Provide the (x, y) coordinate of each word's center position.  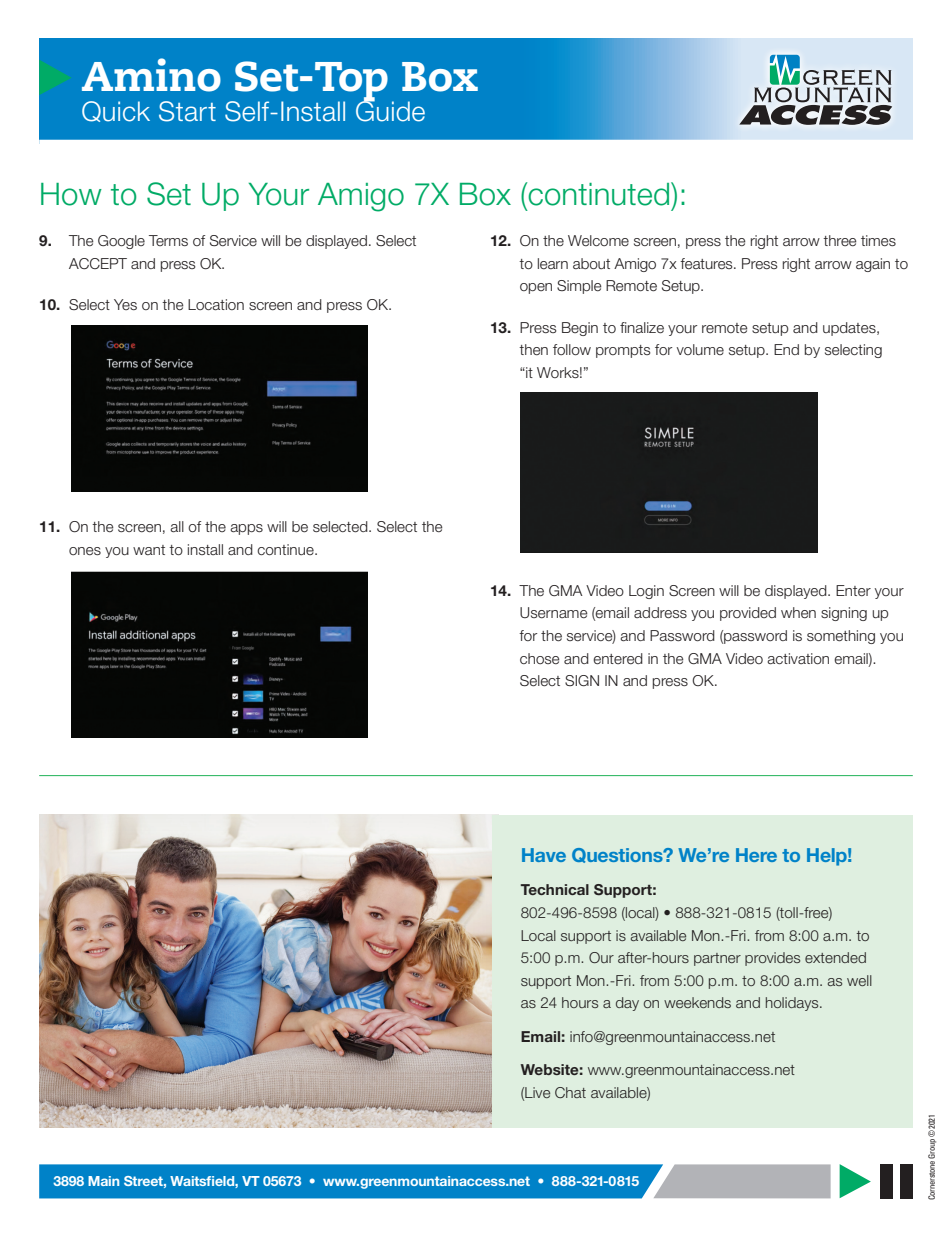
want (149, 550)
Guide (390, 110)
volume (700, 349)
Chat (570, 1092)
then (533, 349)
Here (756, 855)
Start (187, 111)
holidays (793, 1004)
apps (246, 529)
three (840, 240)
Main (103, 1181)
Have (544, 855)
